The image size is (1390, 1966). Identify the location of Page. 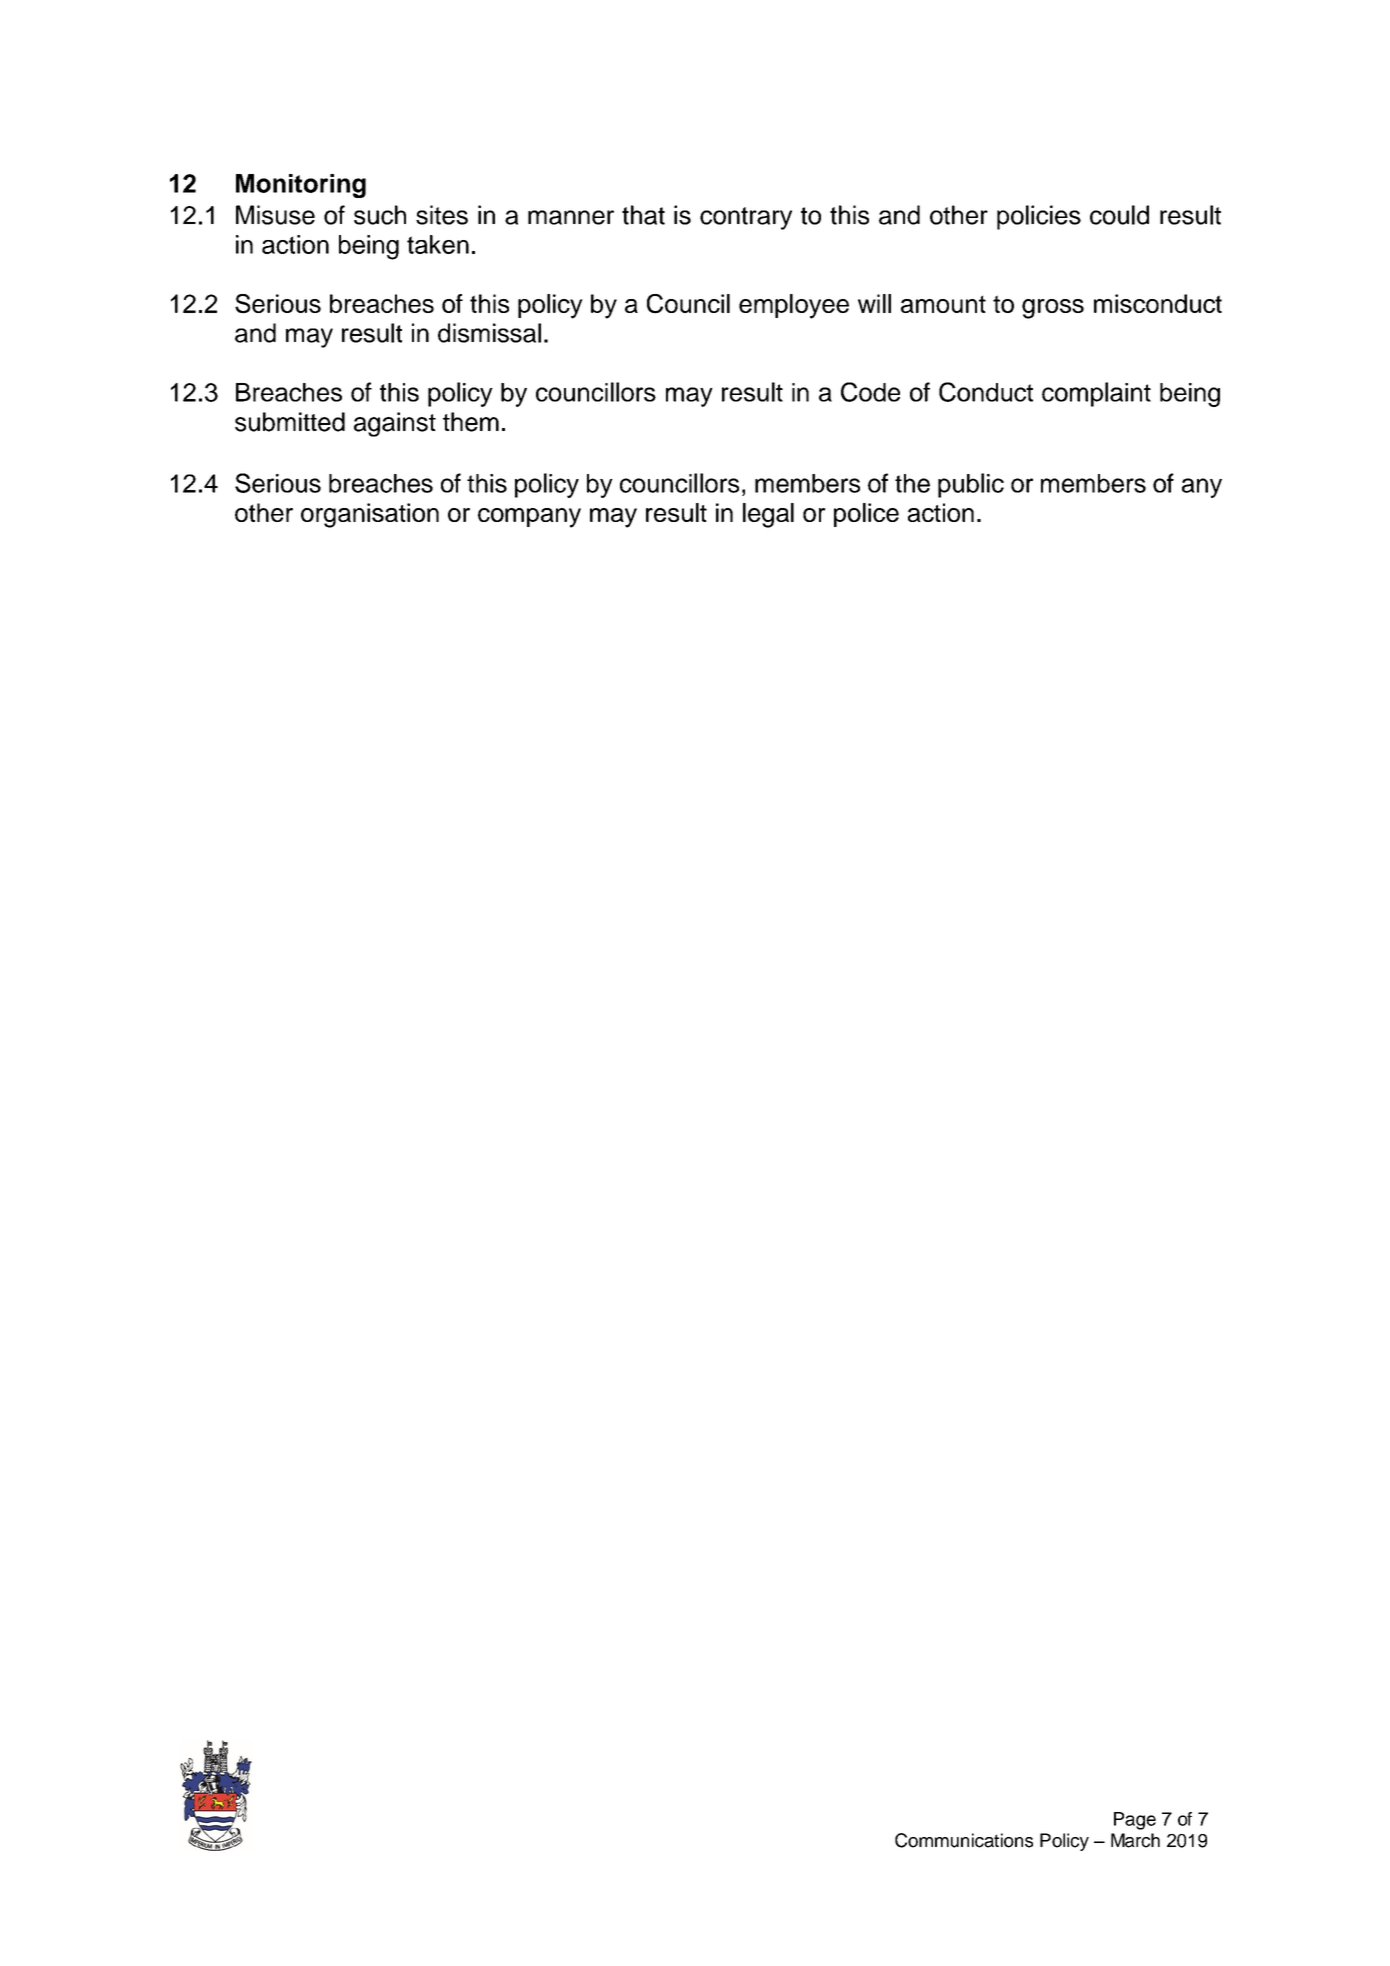
(1135, 1821).
